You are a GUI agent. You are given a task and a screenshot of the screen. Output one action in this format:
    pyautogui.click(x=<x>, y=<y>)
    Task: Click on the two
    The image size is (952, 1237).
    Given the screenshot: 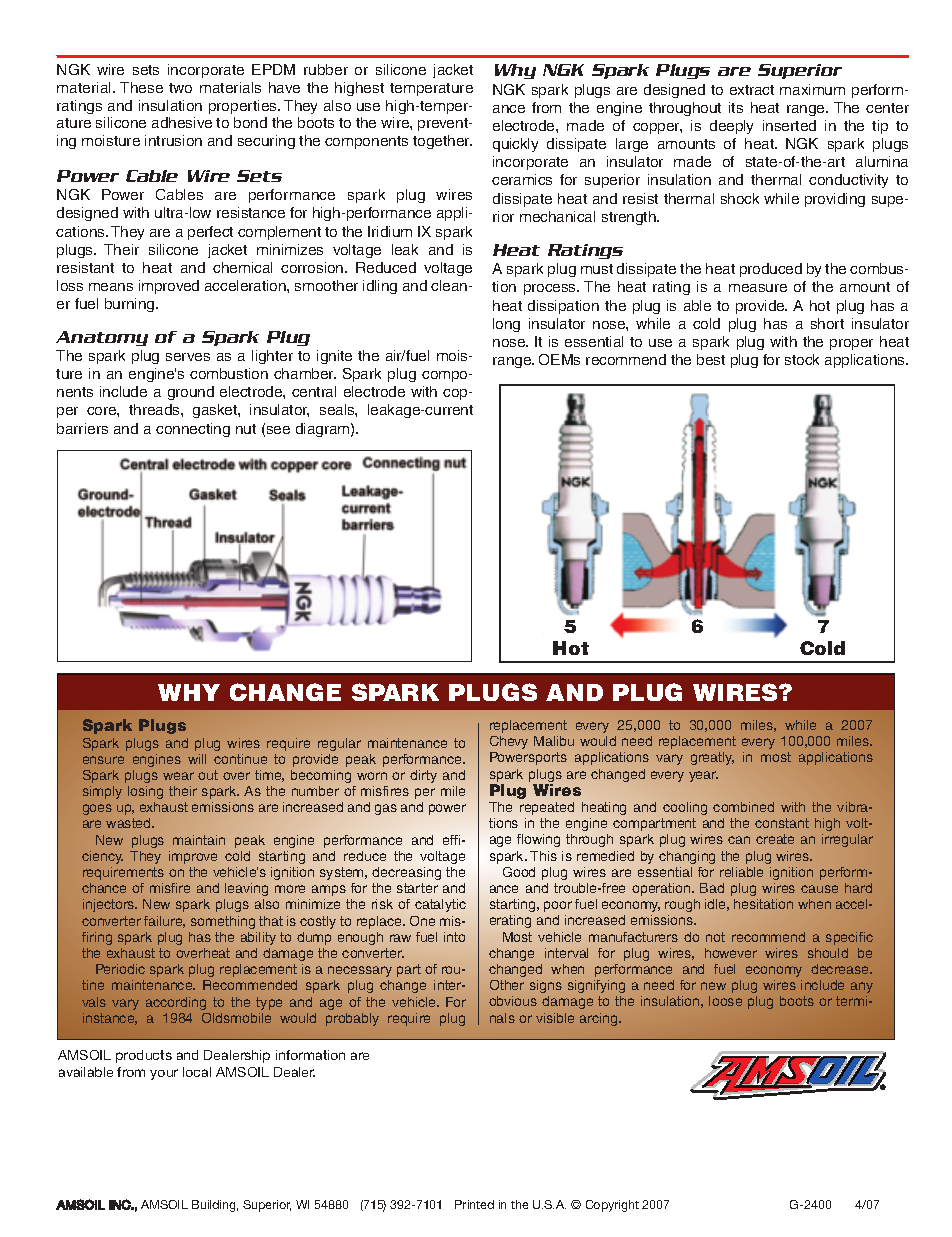 What is the action you would take?
    pyautogui.click(x=180, y=88)
